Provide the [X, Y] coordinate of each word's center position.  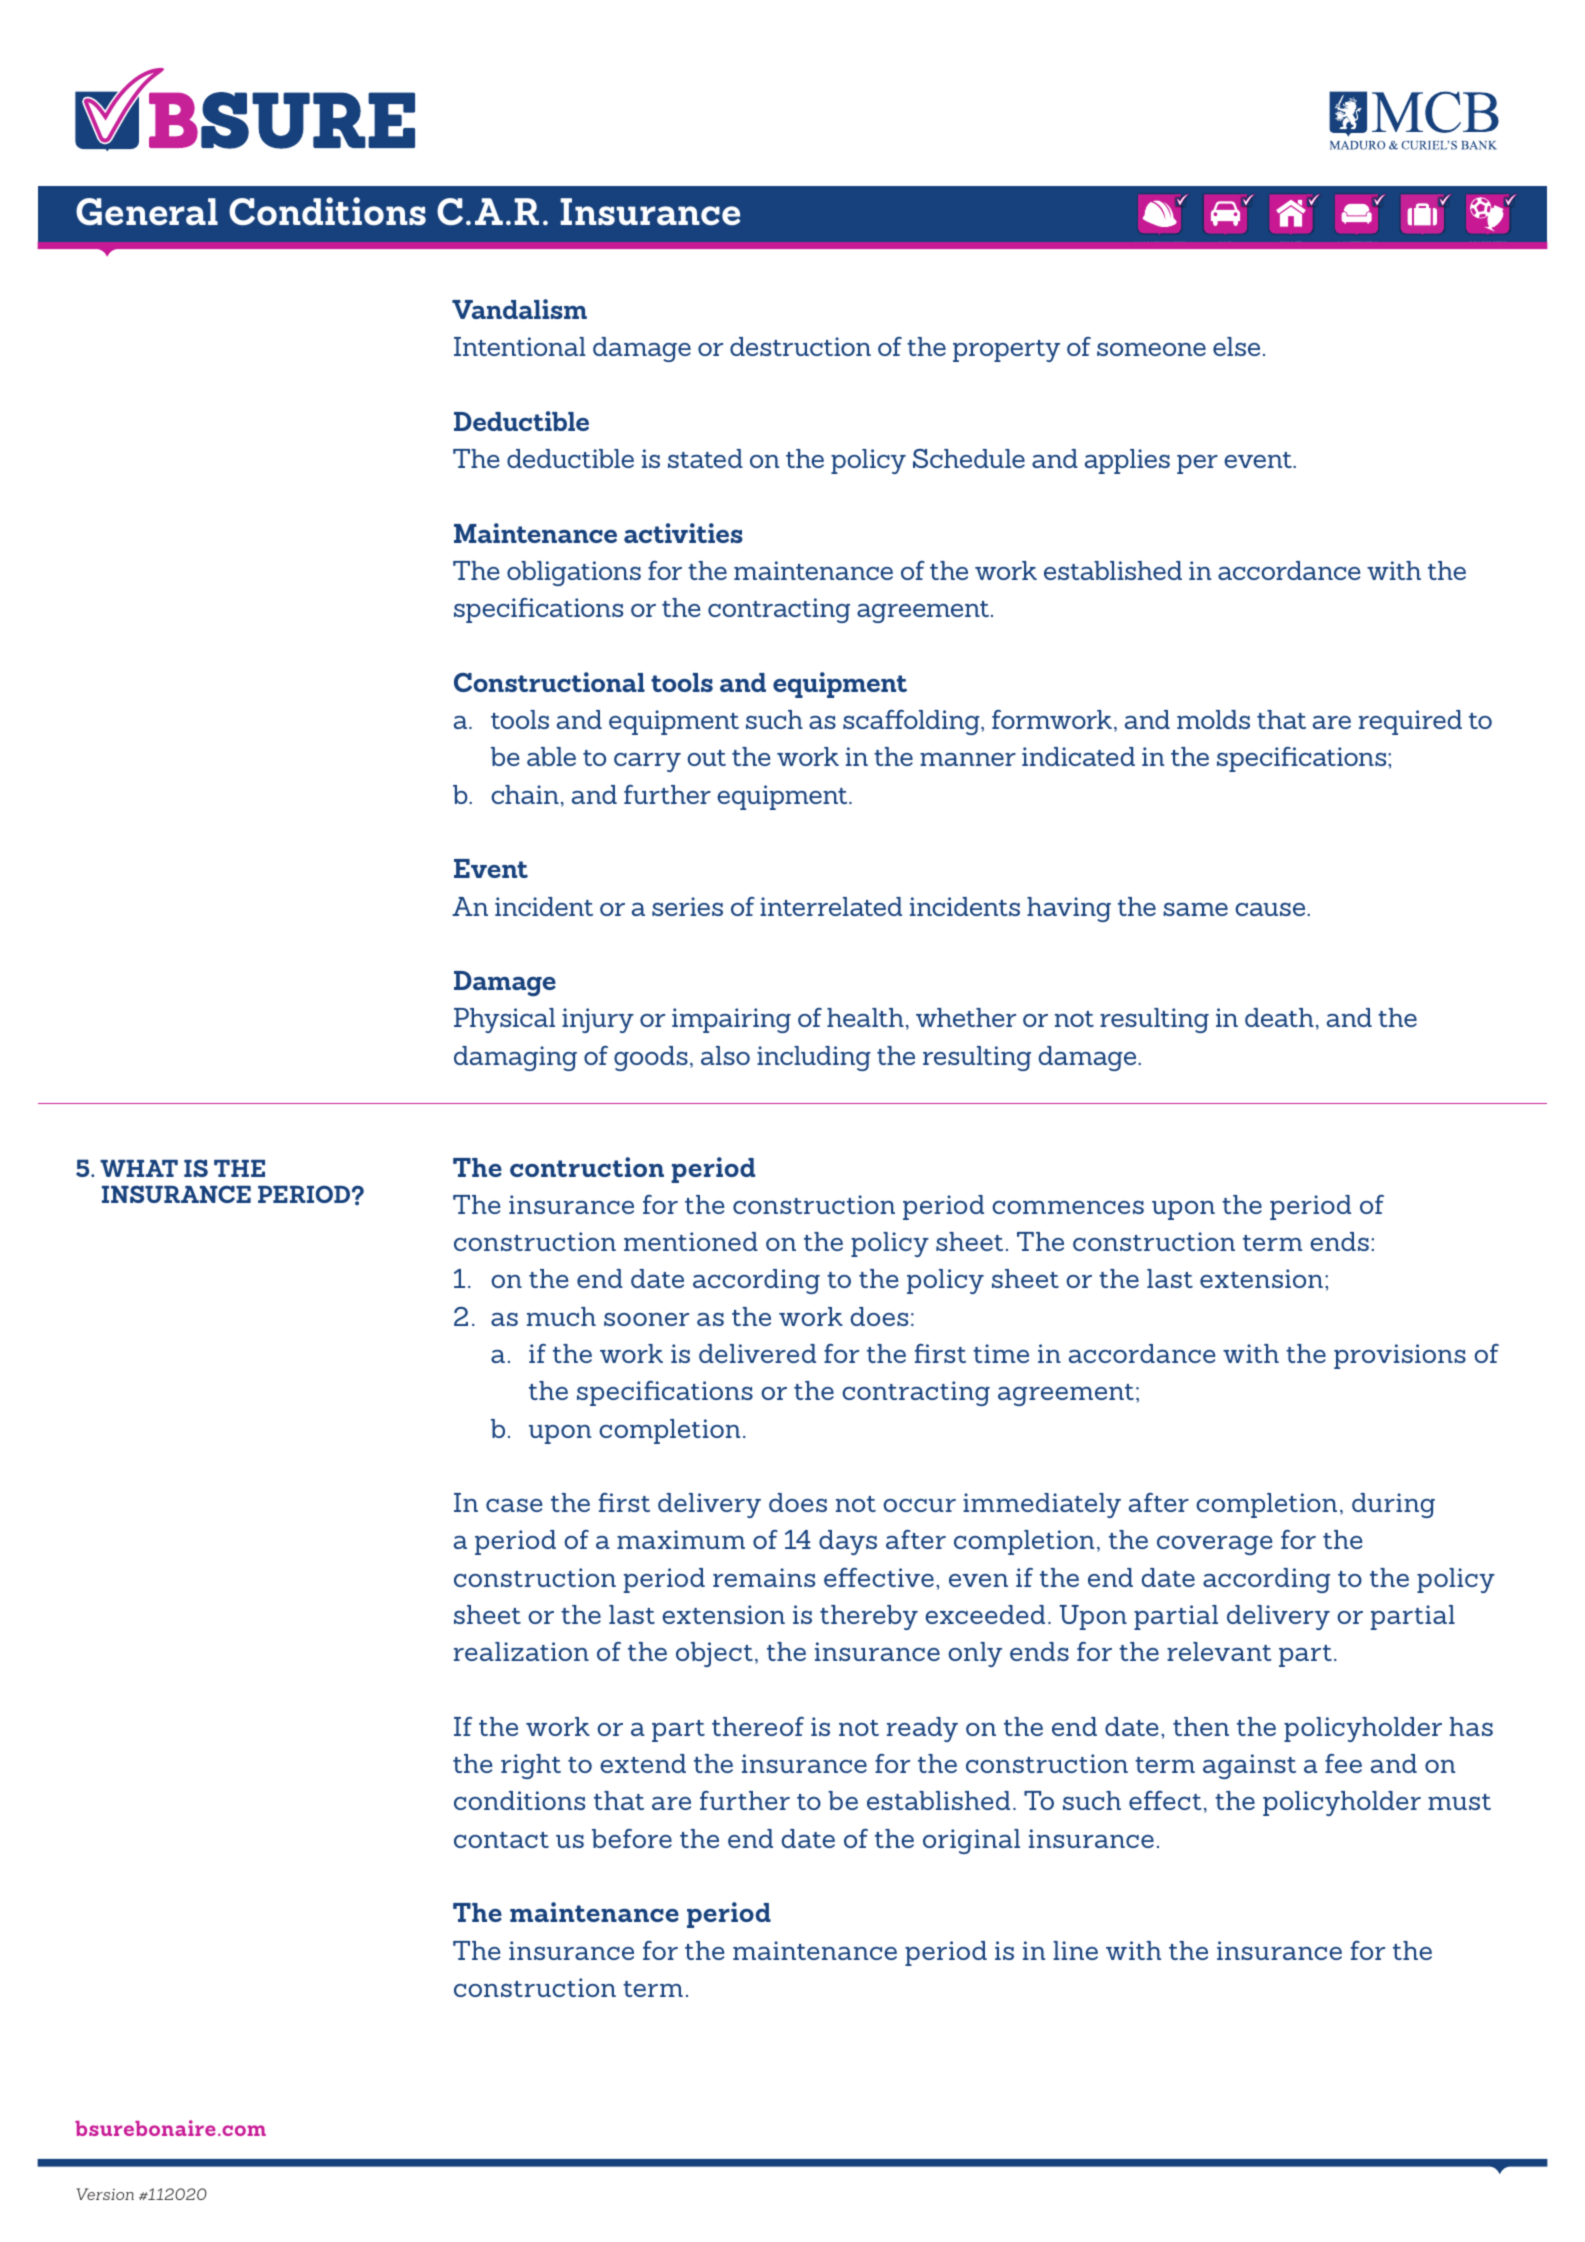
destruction [800, 346]
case [514, 1505]
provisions [1400, 1356]
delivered [757, 1353]
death [1279, 1017]
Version [105, 2194]
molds [1213, 719]
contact [501, 1840]
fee [1343, 1763]
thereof [758, 1726]
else [1236, 346]
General [147, 212]
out [706, 758]
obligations [574, 573]
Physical [504, 1020]
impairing [731, 1020]
